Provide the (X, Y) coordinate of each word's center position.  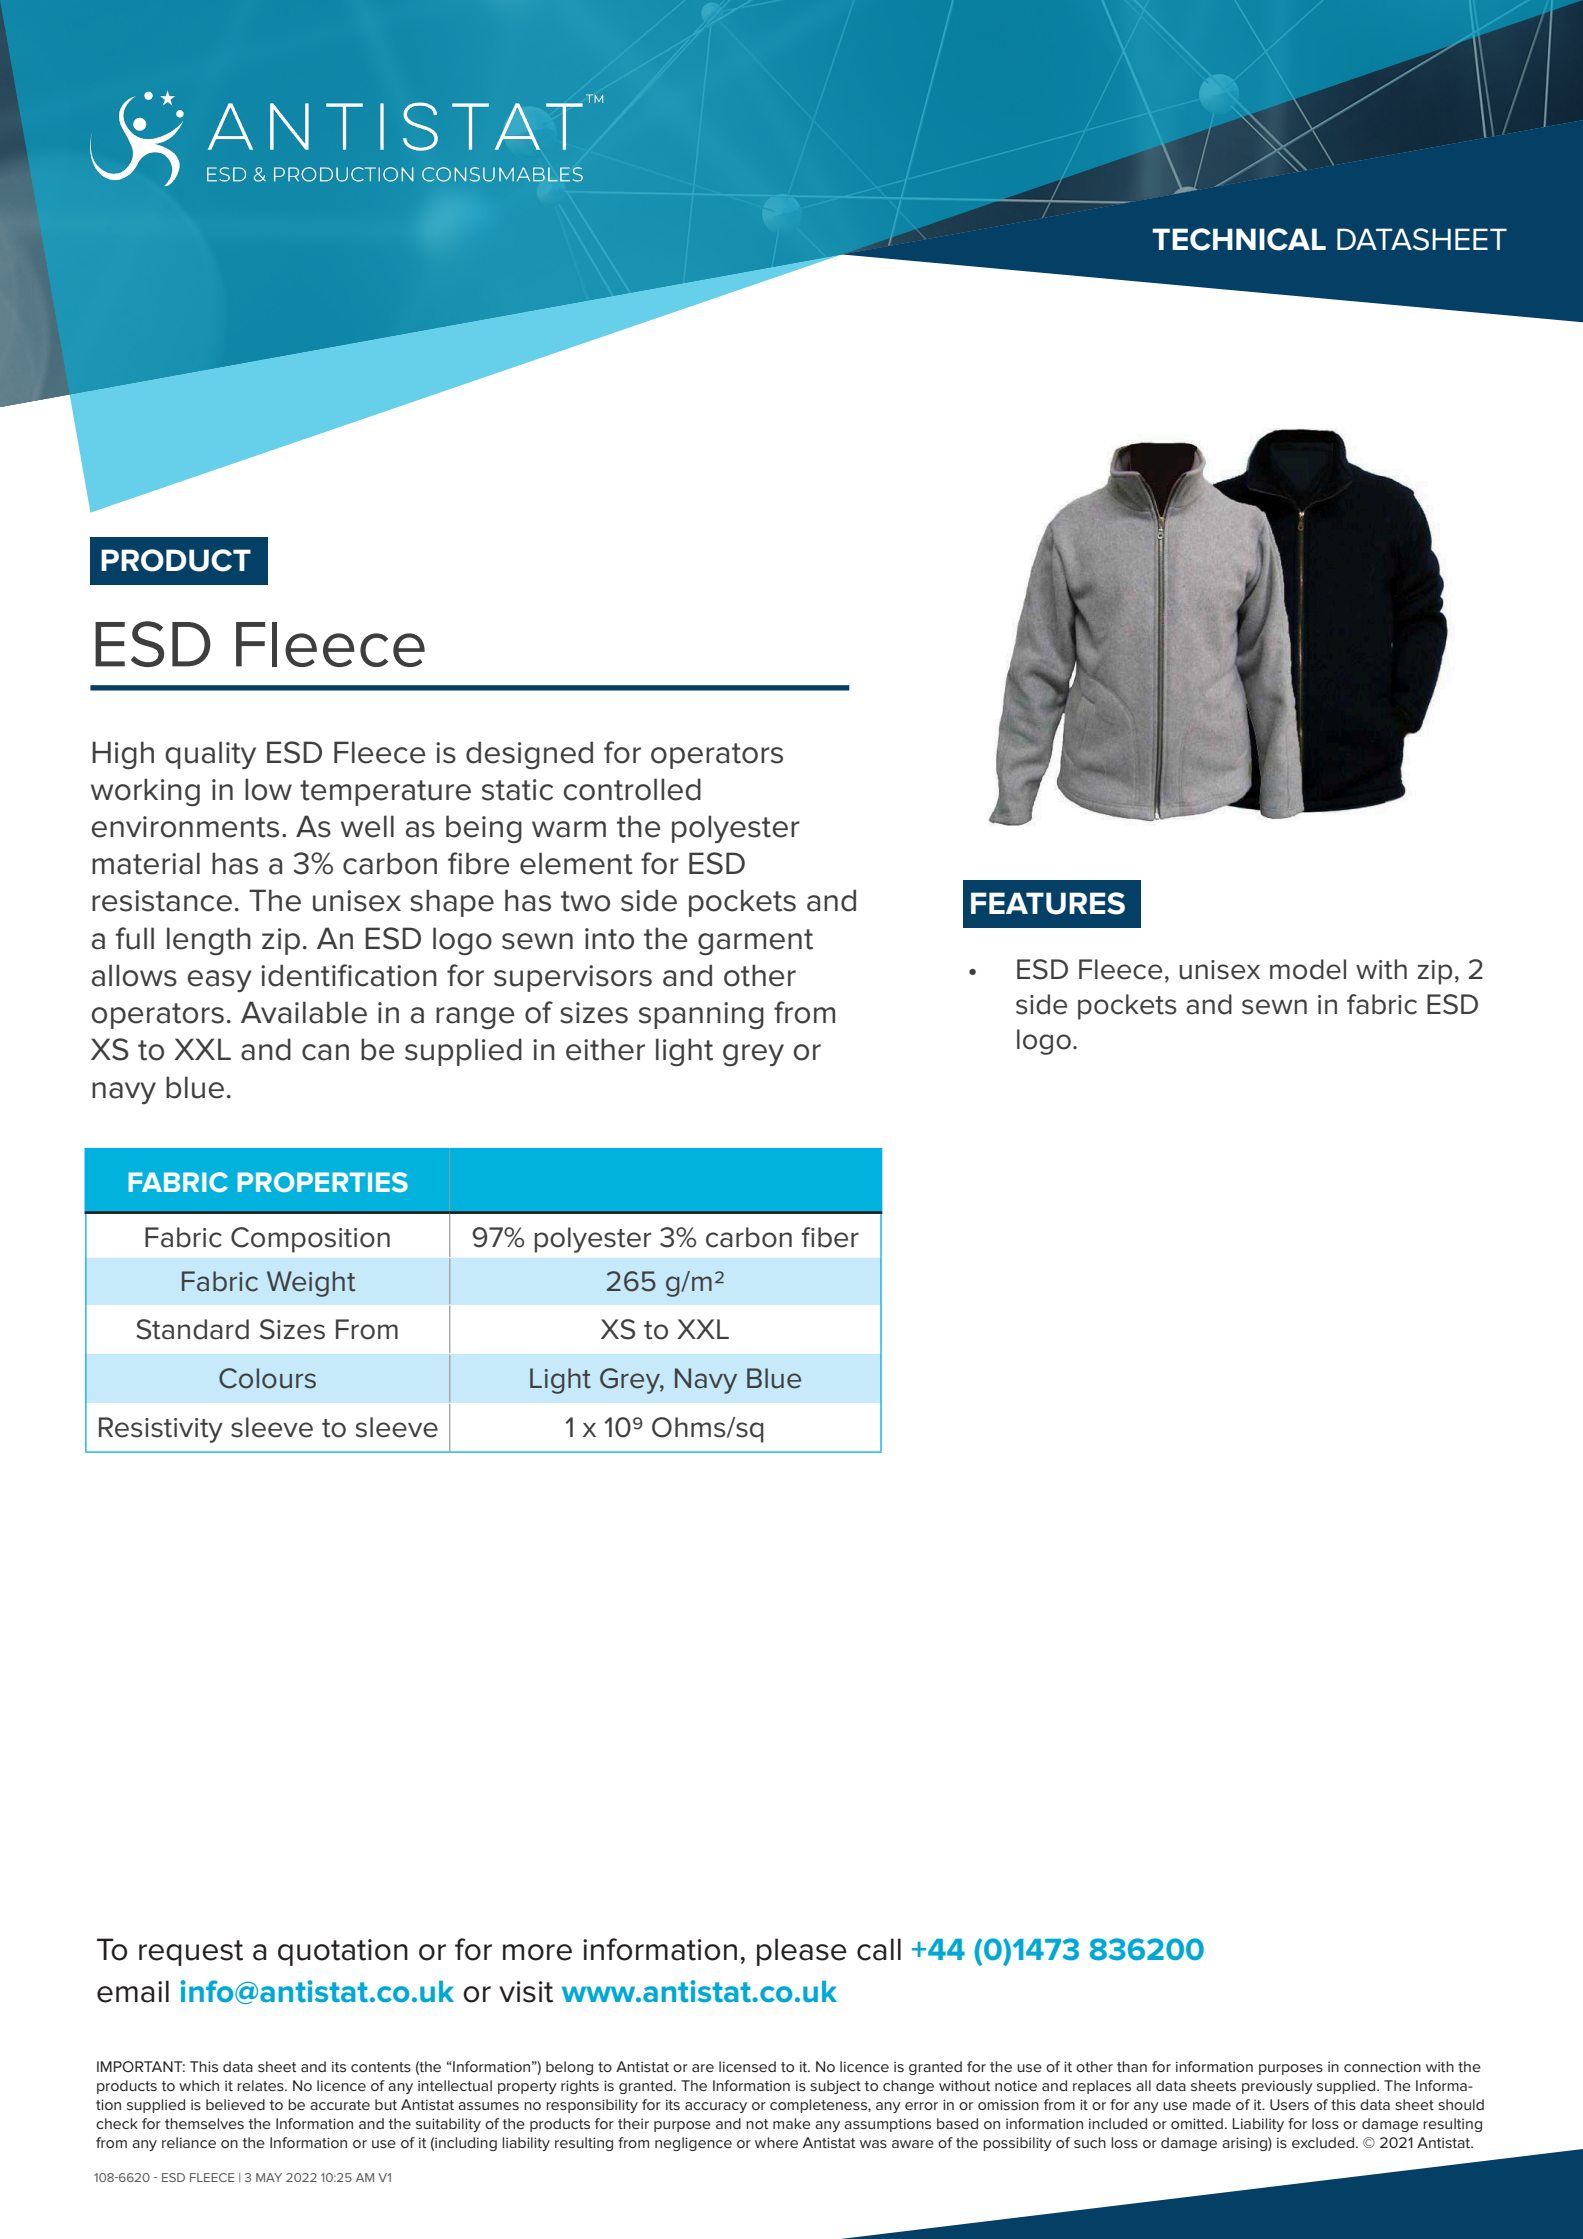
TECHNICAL (1239, 239)
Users (1289, 2104)
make (792, 2123)
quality (210, 755)
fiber (830, 1237)
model (1308, 969)
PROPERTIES (322, 1182)
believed (235, 2104)
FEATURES (1048, 903)
